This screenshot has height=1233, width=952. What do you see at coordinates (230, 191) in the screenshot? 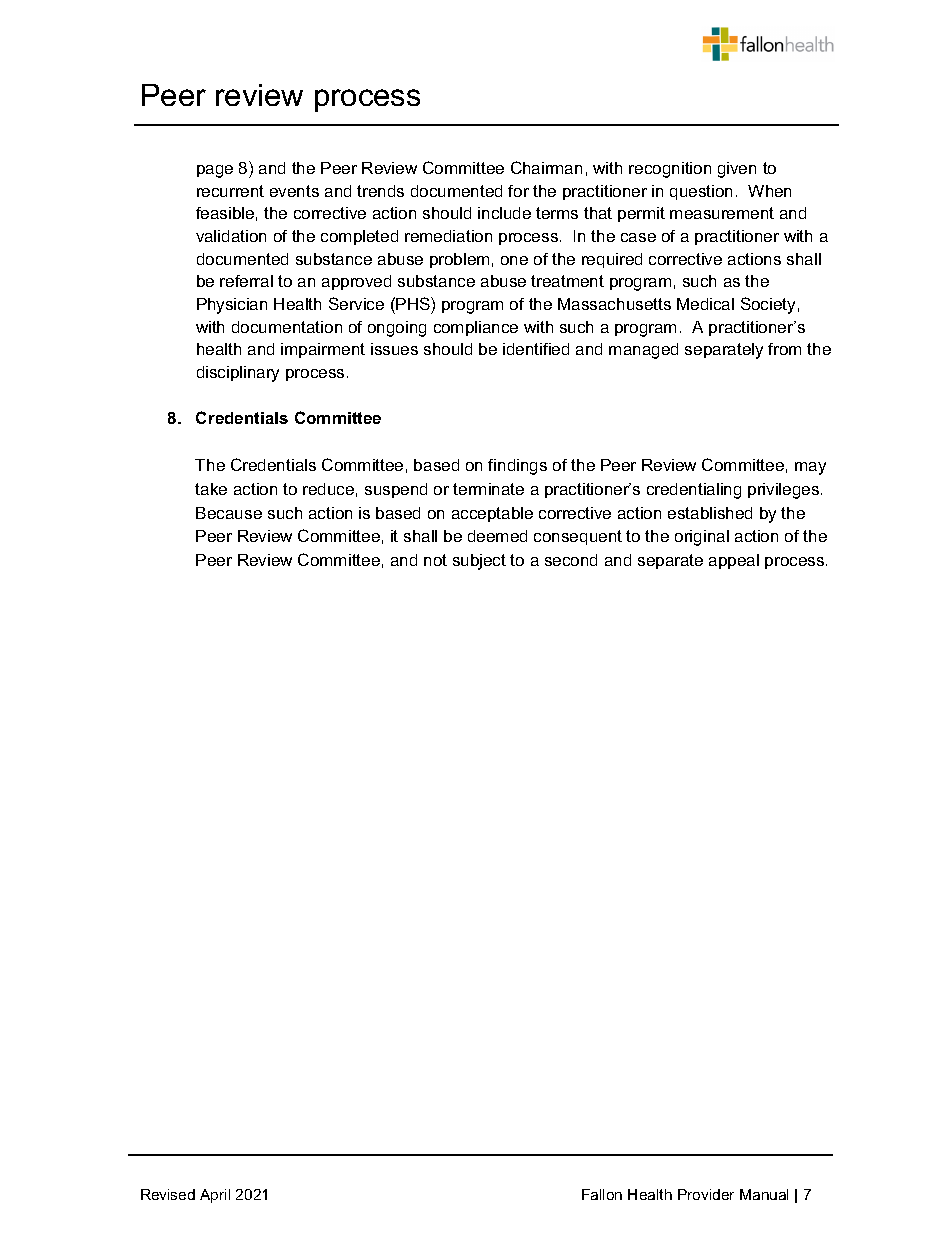
I see `recurrent` at bounding box center [230, 191].
